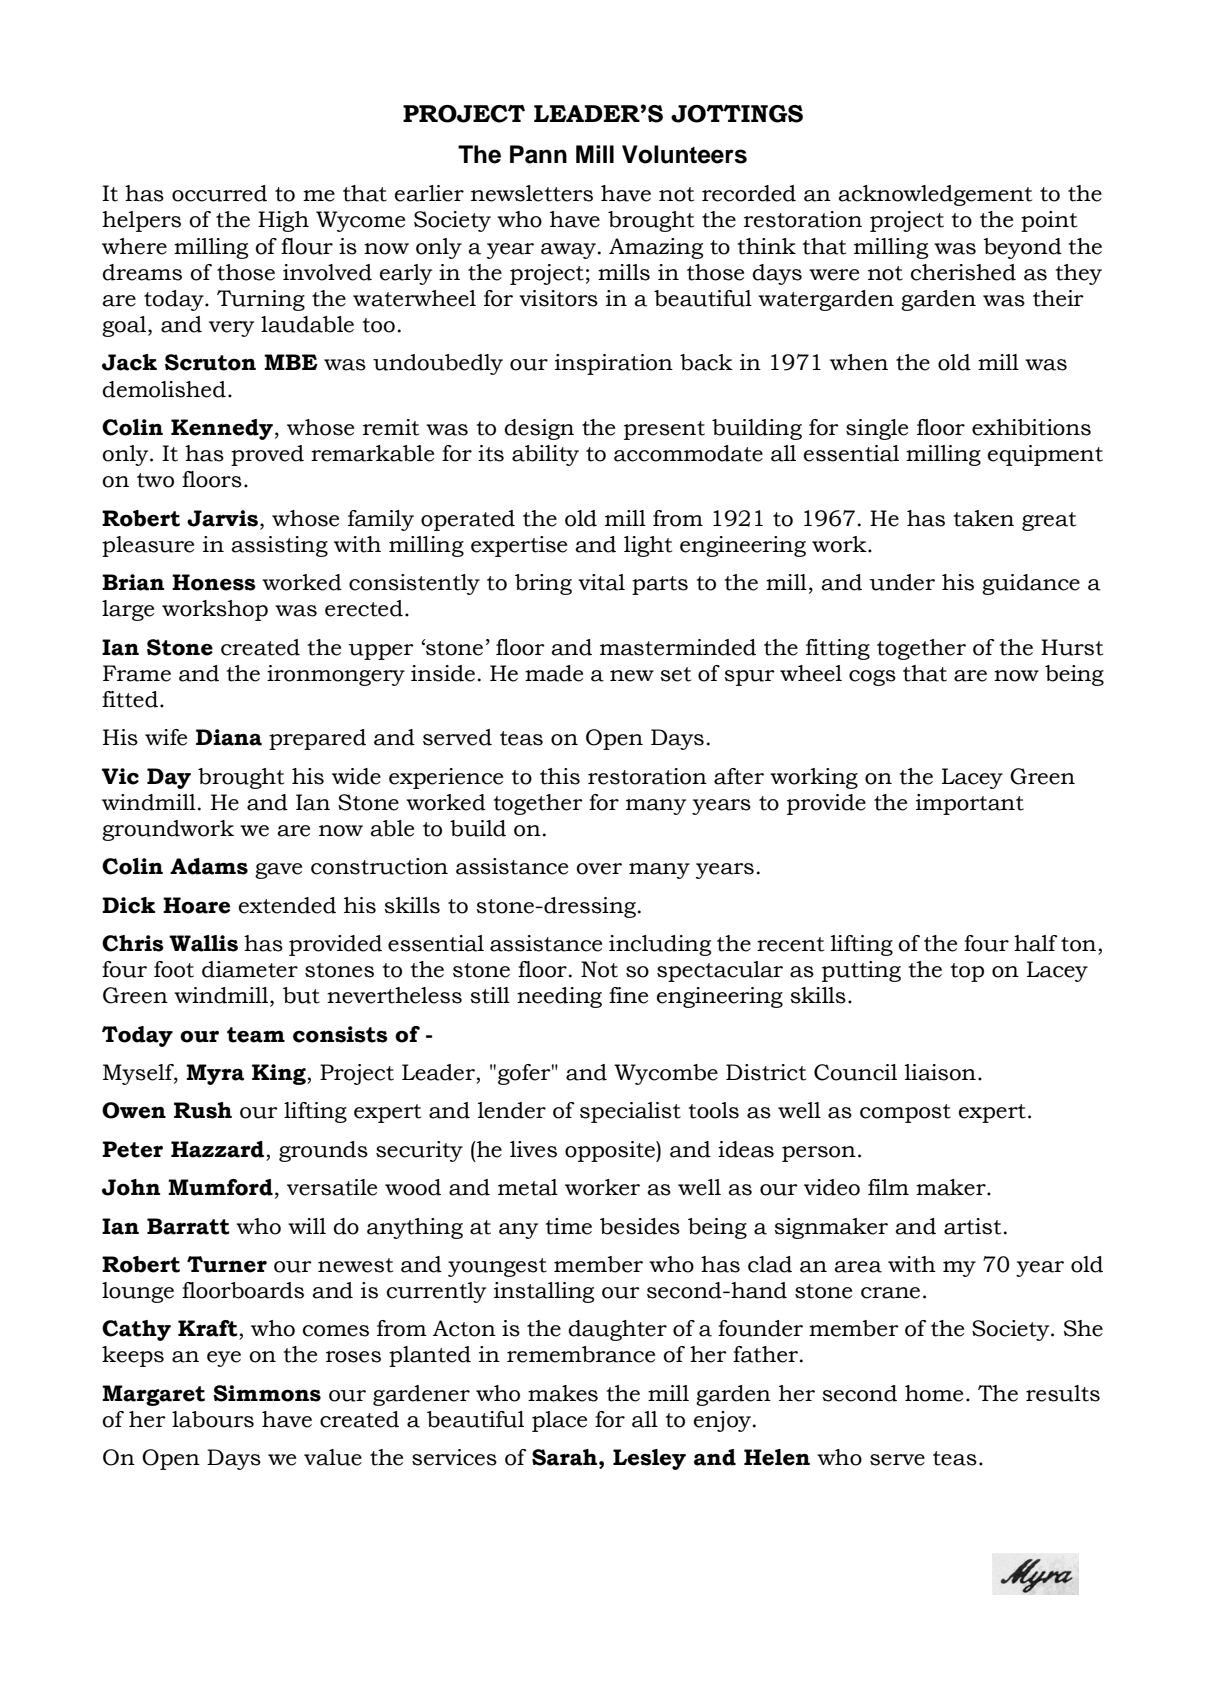 The width and height of the screenshot is (1206, 1707). Describe the element at coordinates (630, 1112) in the screenshot. I see `specialist` at that location.
